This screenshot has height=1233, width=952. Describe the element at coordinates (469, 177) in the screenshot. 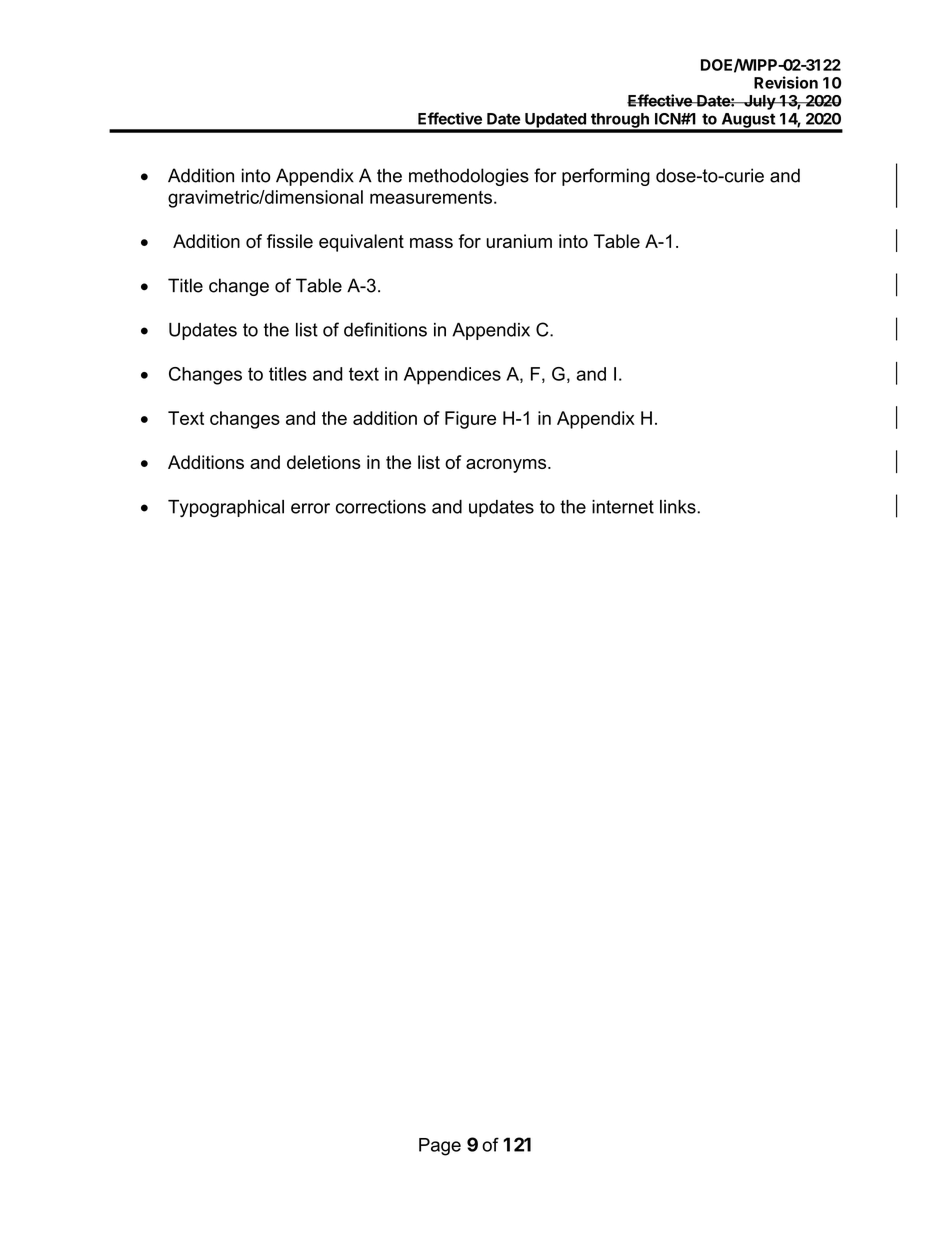

I see `methodologies` at that location.
